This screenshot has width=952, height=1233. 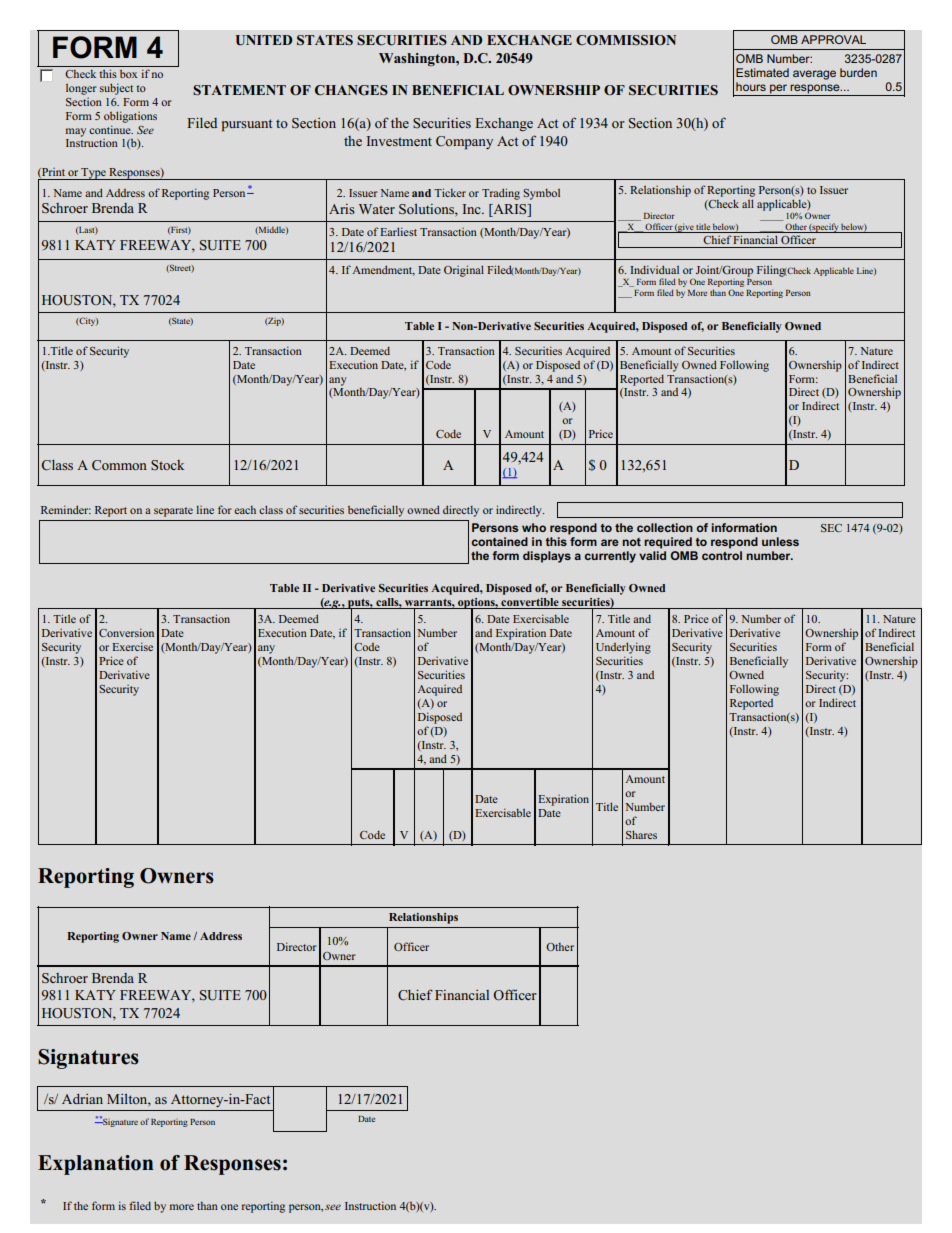 I want to click on Individual, so click(x=654, y=269).
